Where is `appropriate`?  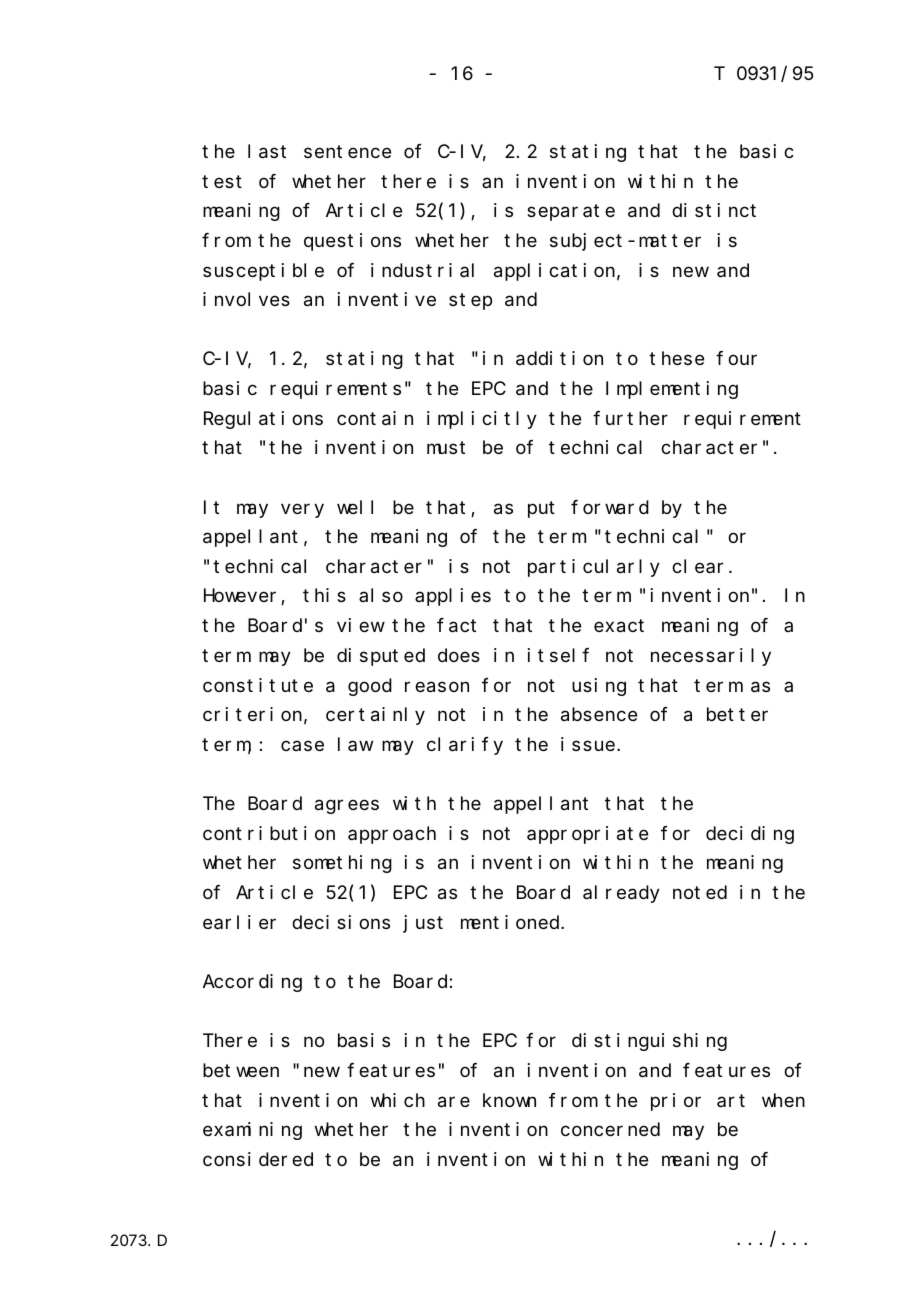 appropriate is located at coordinates (587, 835).
